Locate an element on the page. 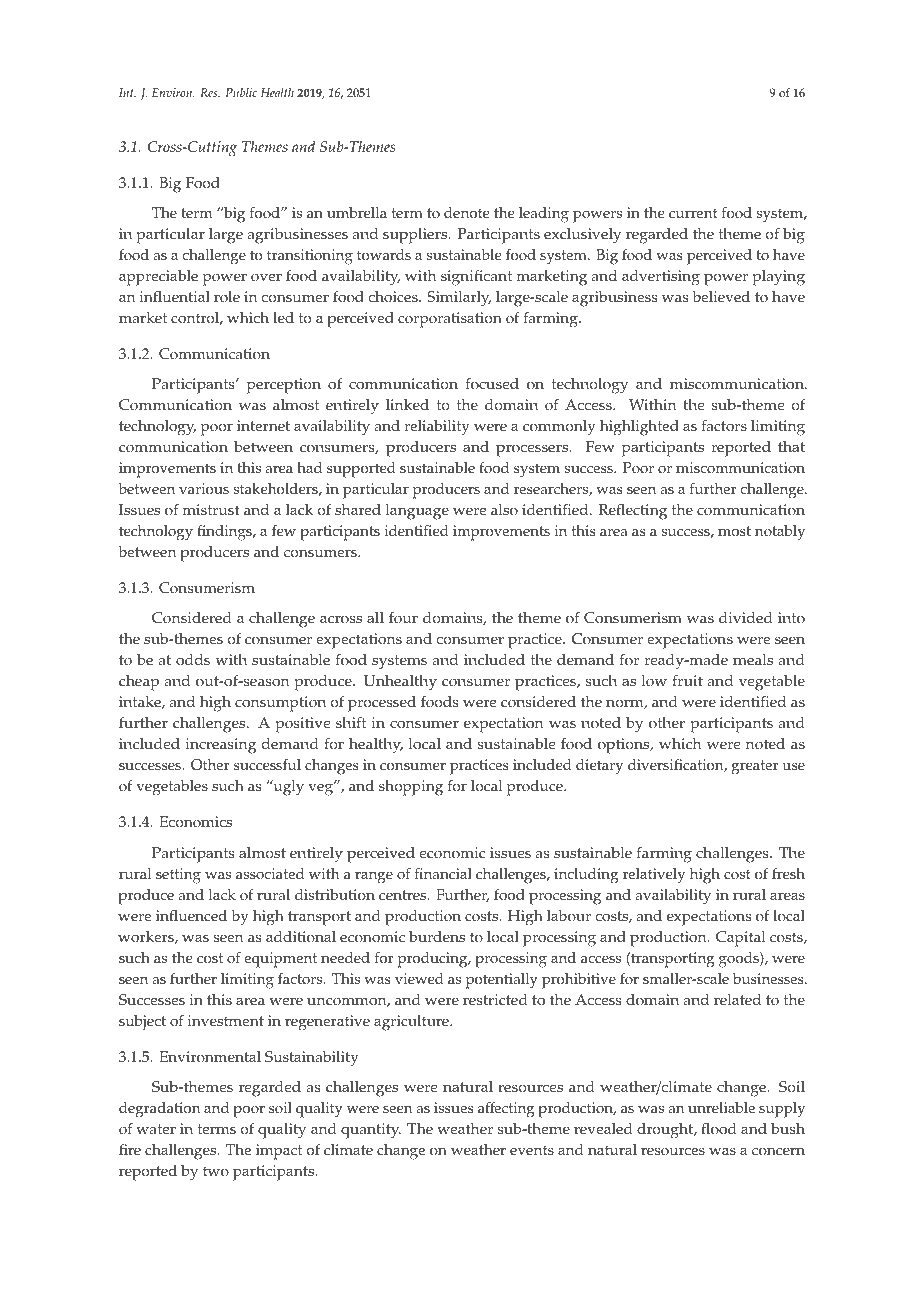 The image size is (924, 1308). two is located at coordinates (216, 1171).
